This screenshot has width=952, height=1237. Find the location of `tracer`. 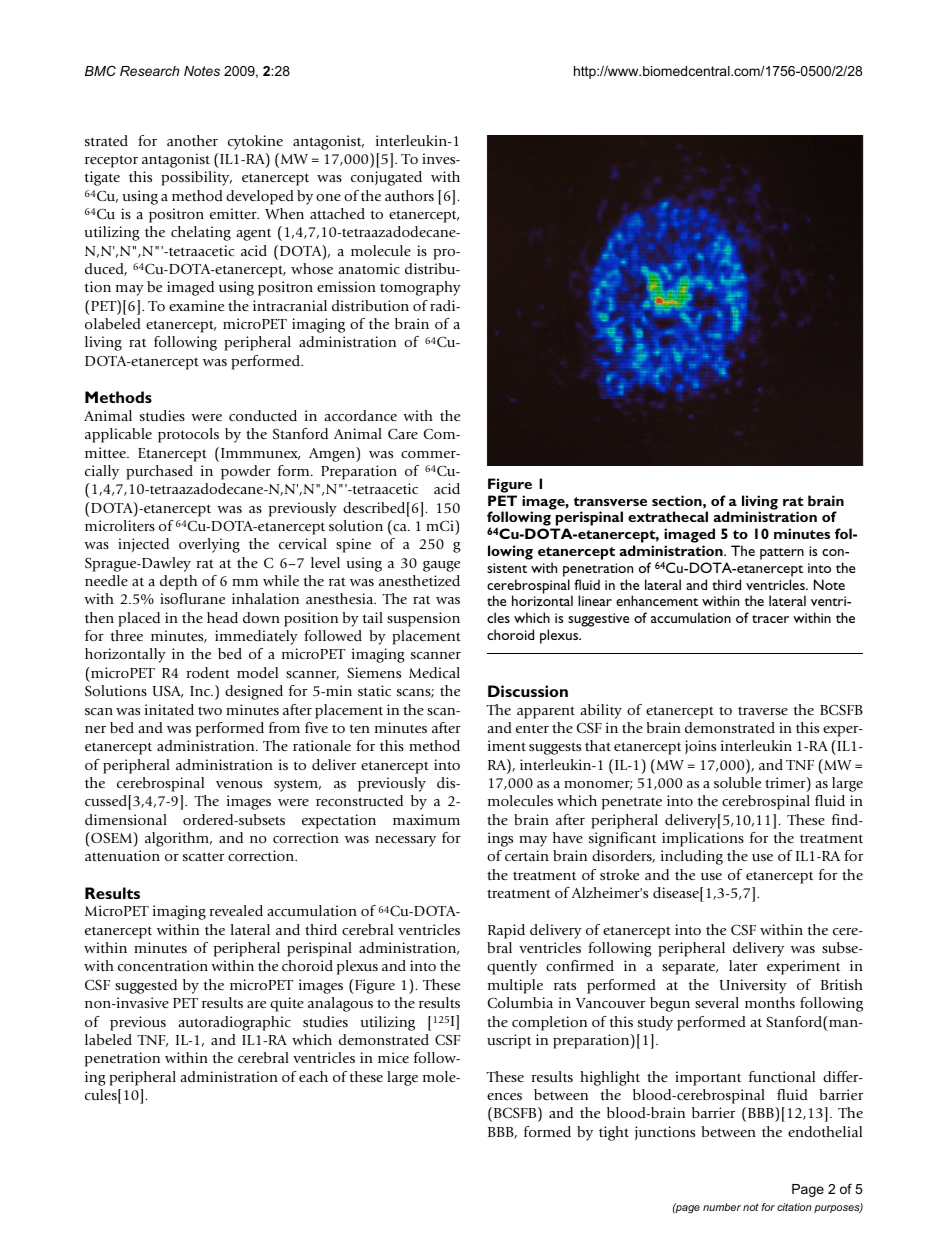

tracer is located at coordinates (770, 619).
